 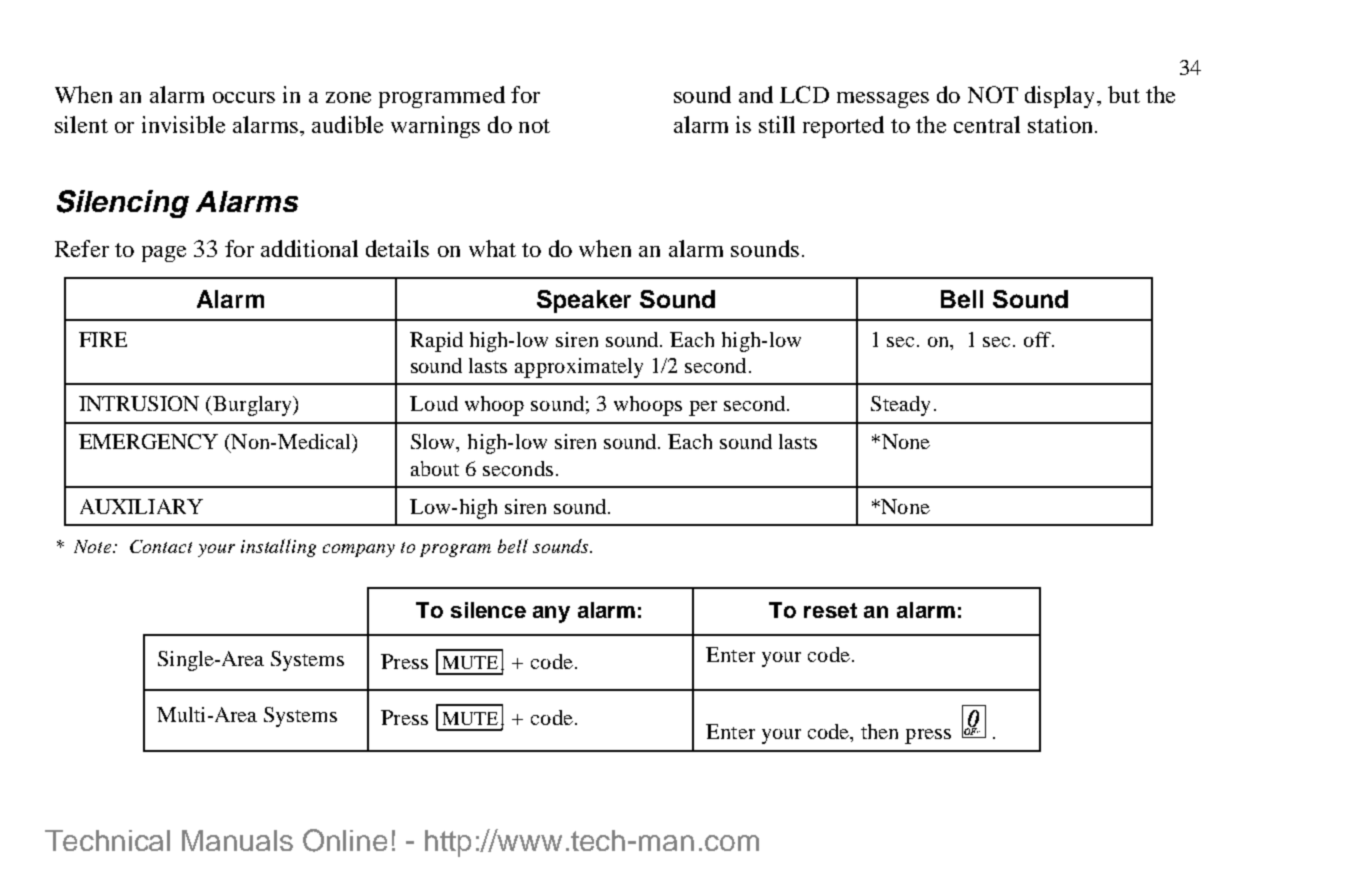 What do you see at coordinates (345, 840) in the screenshot?
I see `Online` at bounding box center [345, 840].
